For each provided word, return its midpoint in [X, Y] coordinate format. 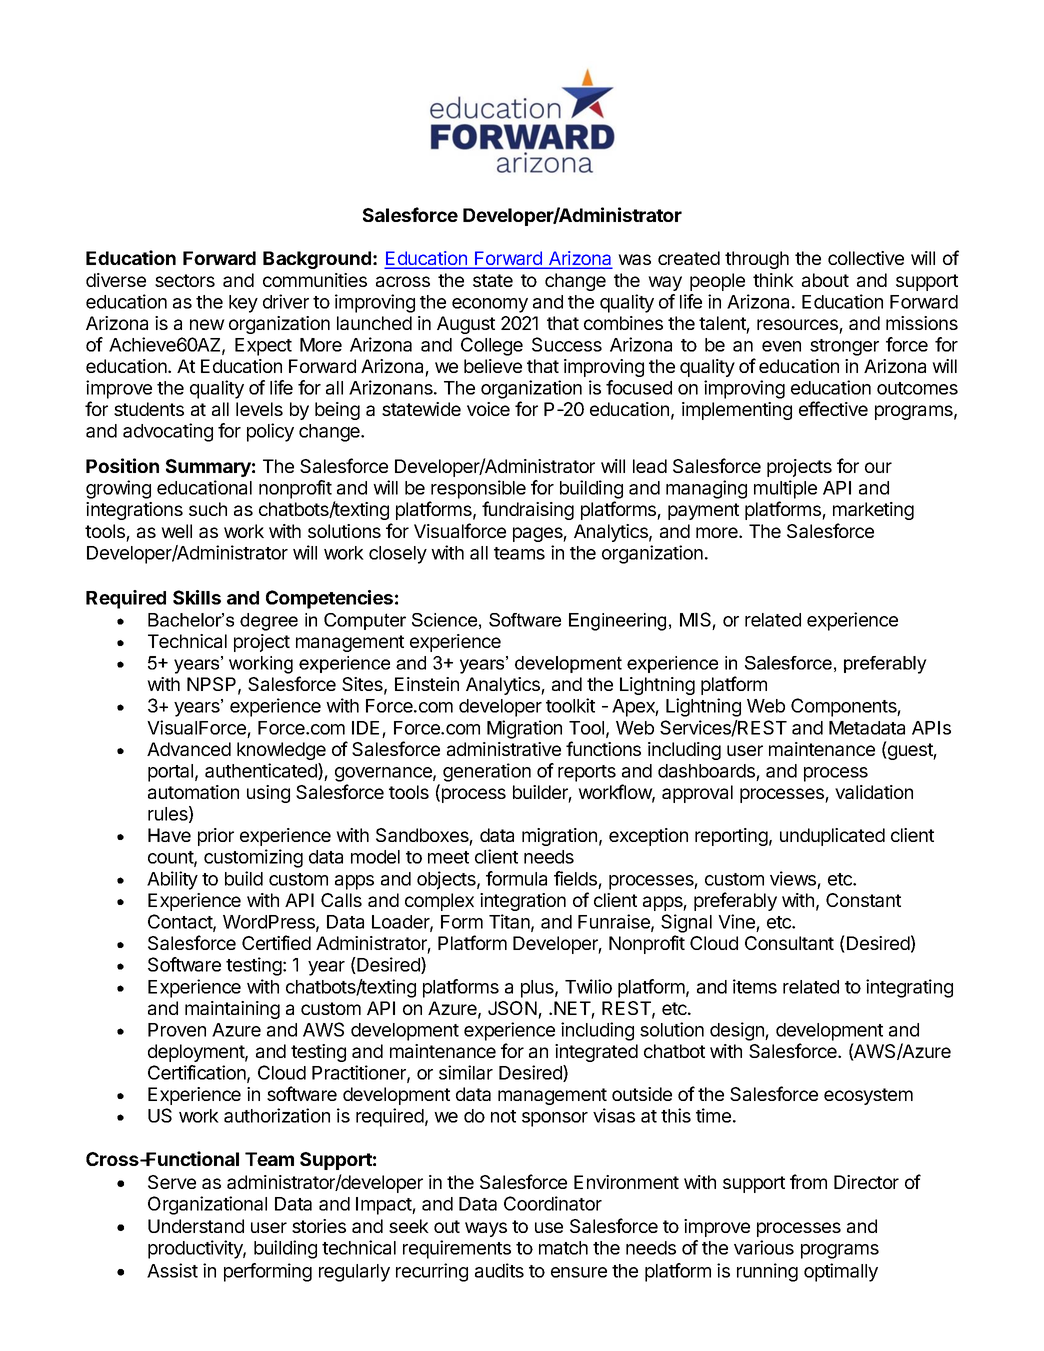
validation [874, 792]
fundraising [528, 510]
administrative [504, 749]
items [755, 986]
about [825, 280]
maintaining [232, 1010]
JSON [512, 1008]
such [208, 509]
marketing [873, 511]
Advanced [189, 749]
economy [490, 305]
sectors [185, 280]
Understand [196, 1226]
